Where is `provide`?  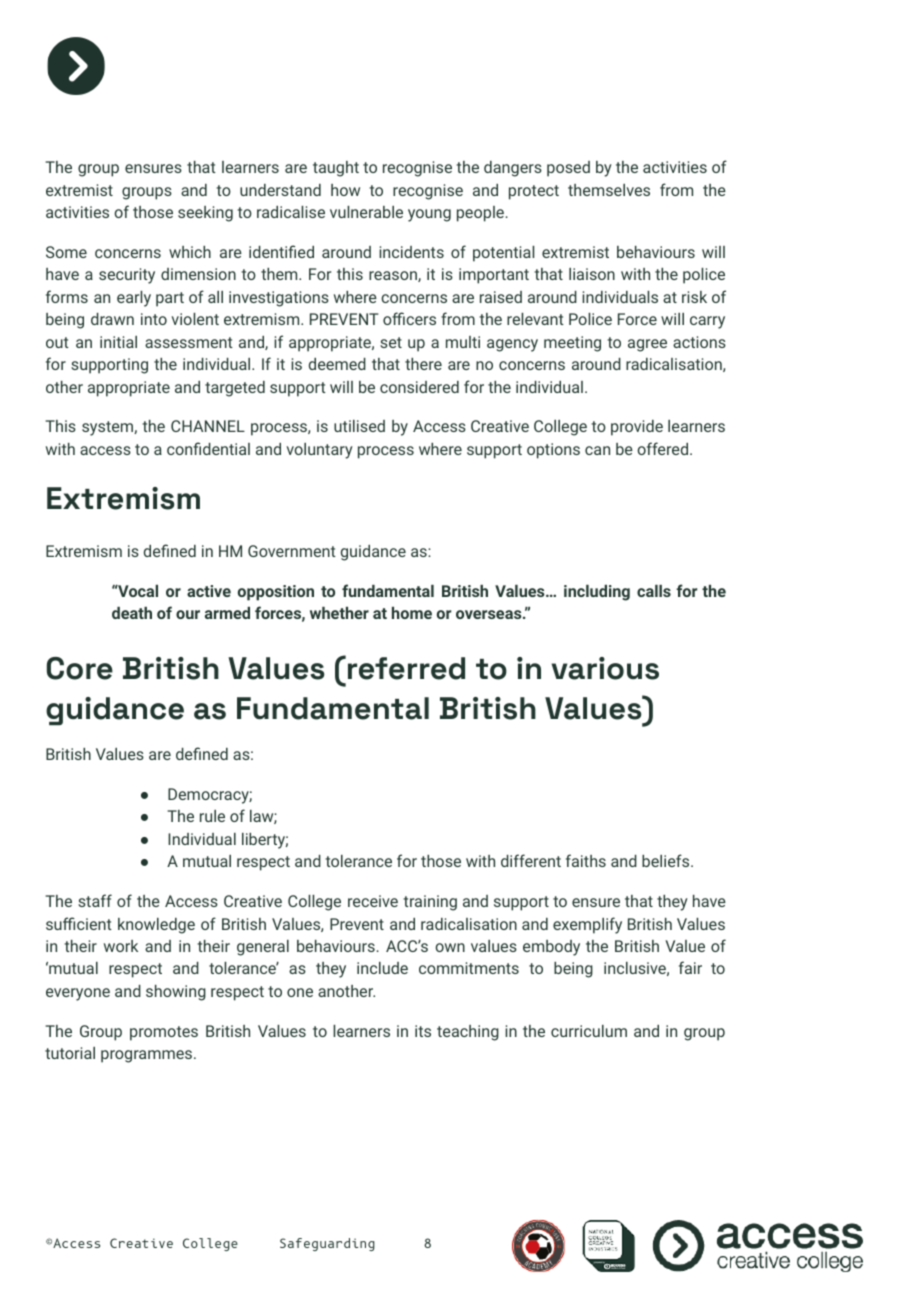 provide is located at coordinates (637, 428).
